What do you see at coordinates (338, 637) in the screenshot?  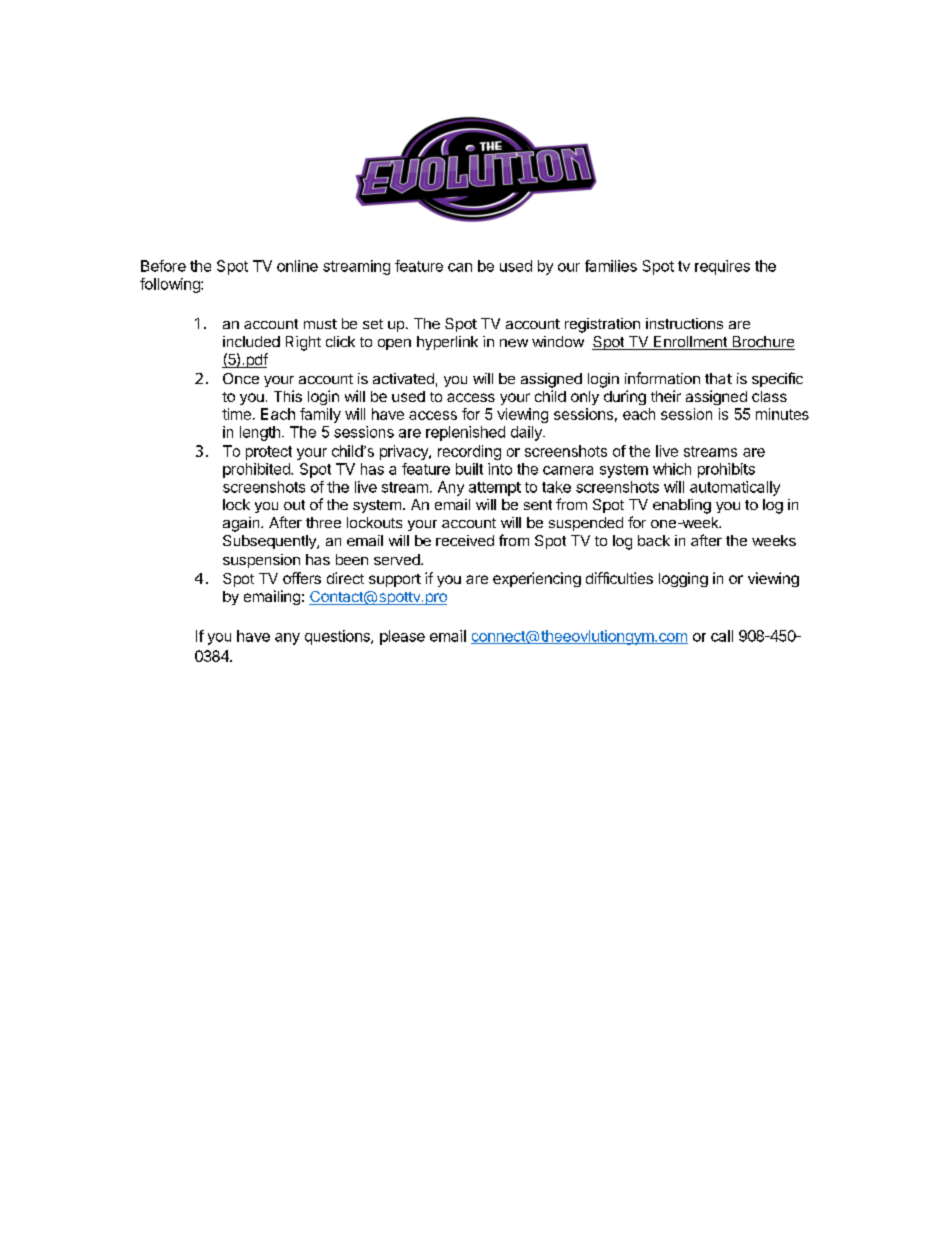 I see `questions` at bounding box center [338, 637].
